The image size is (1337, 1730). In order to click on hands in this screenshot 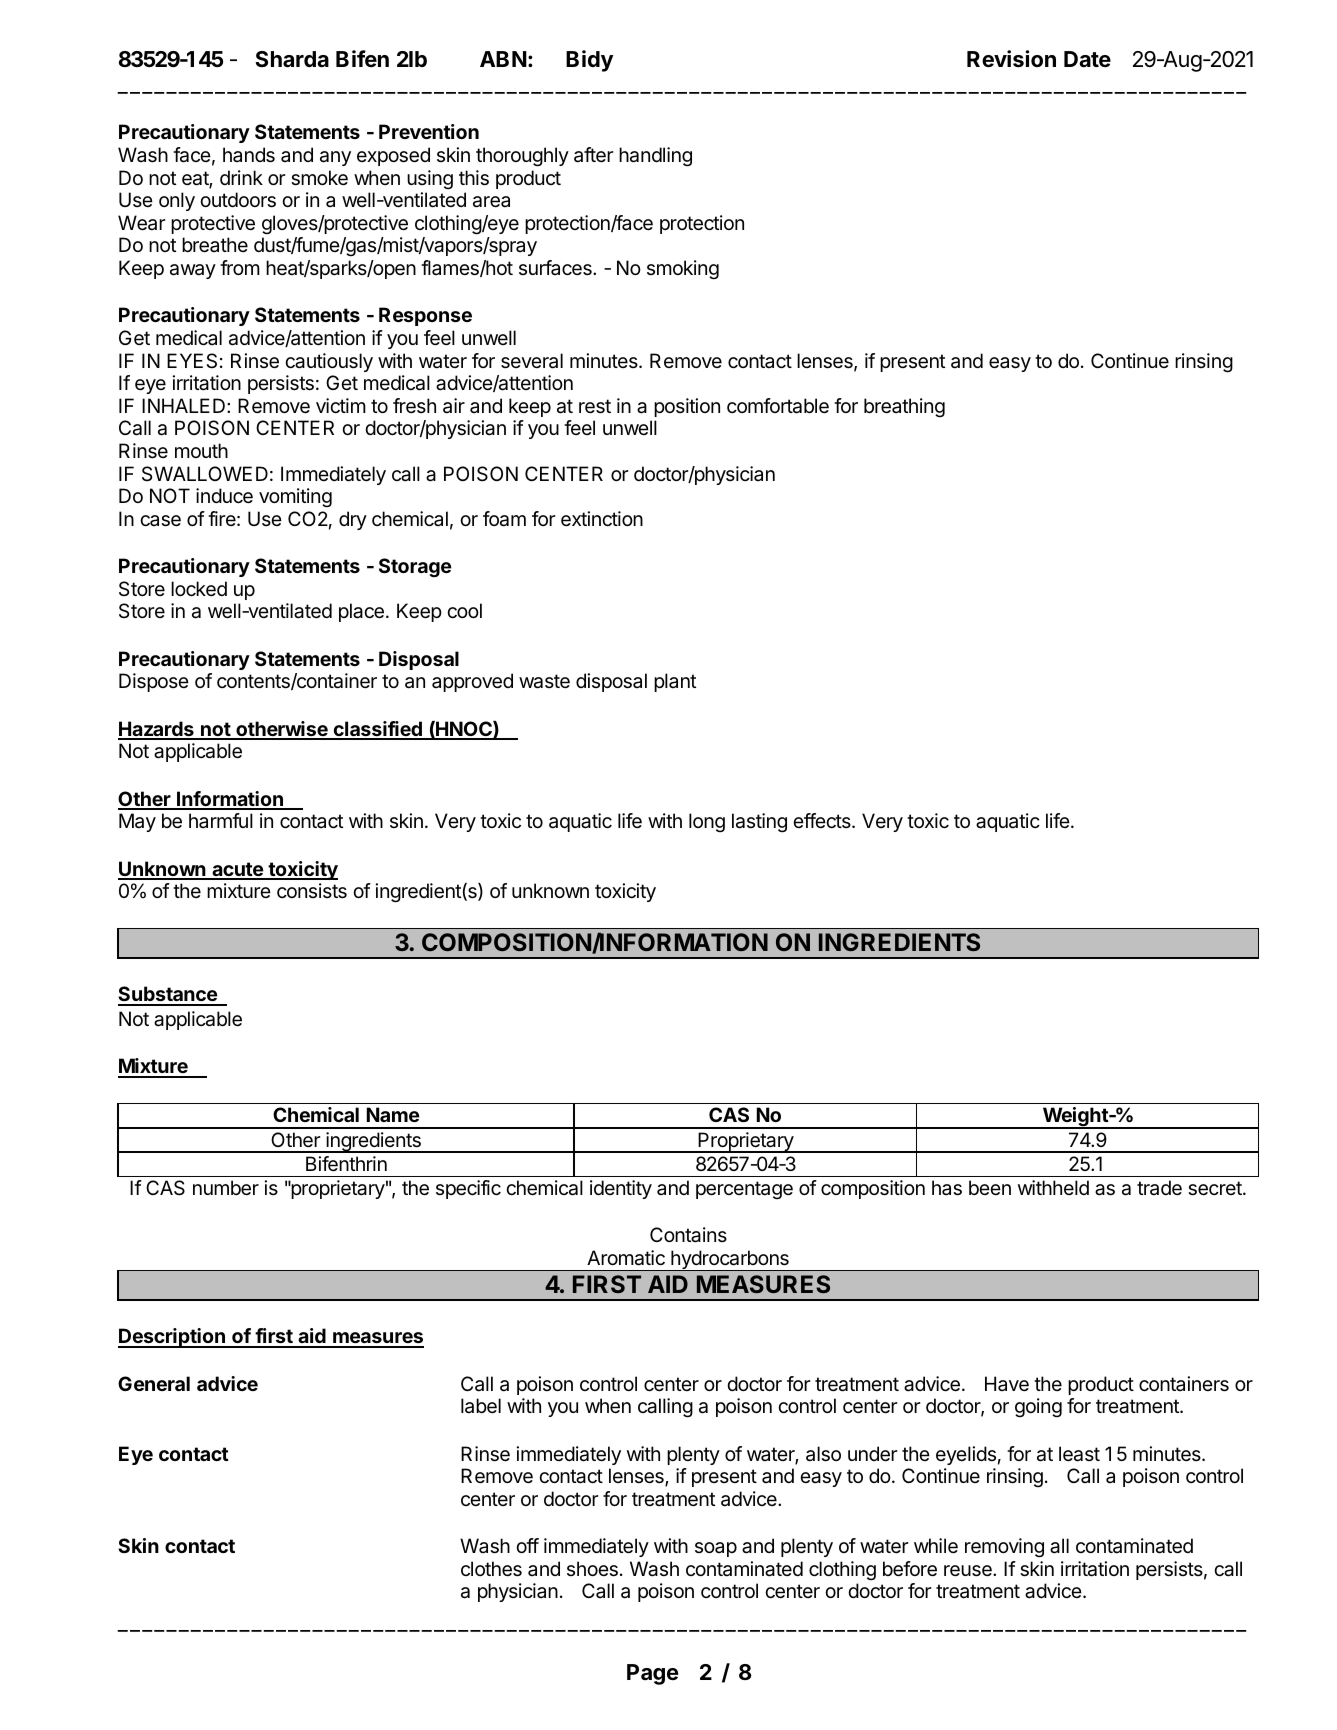, I will do `click(249, 155)`.
